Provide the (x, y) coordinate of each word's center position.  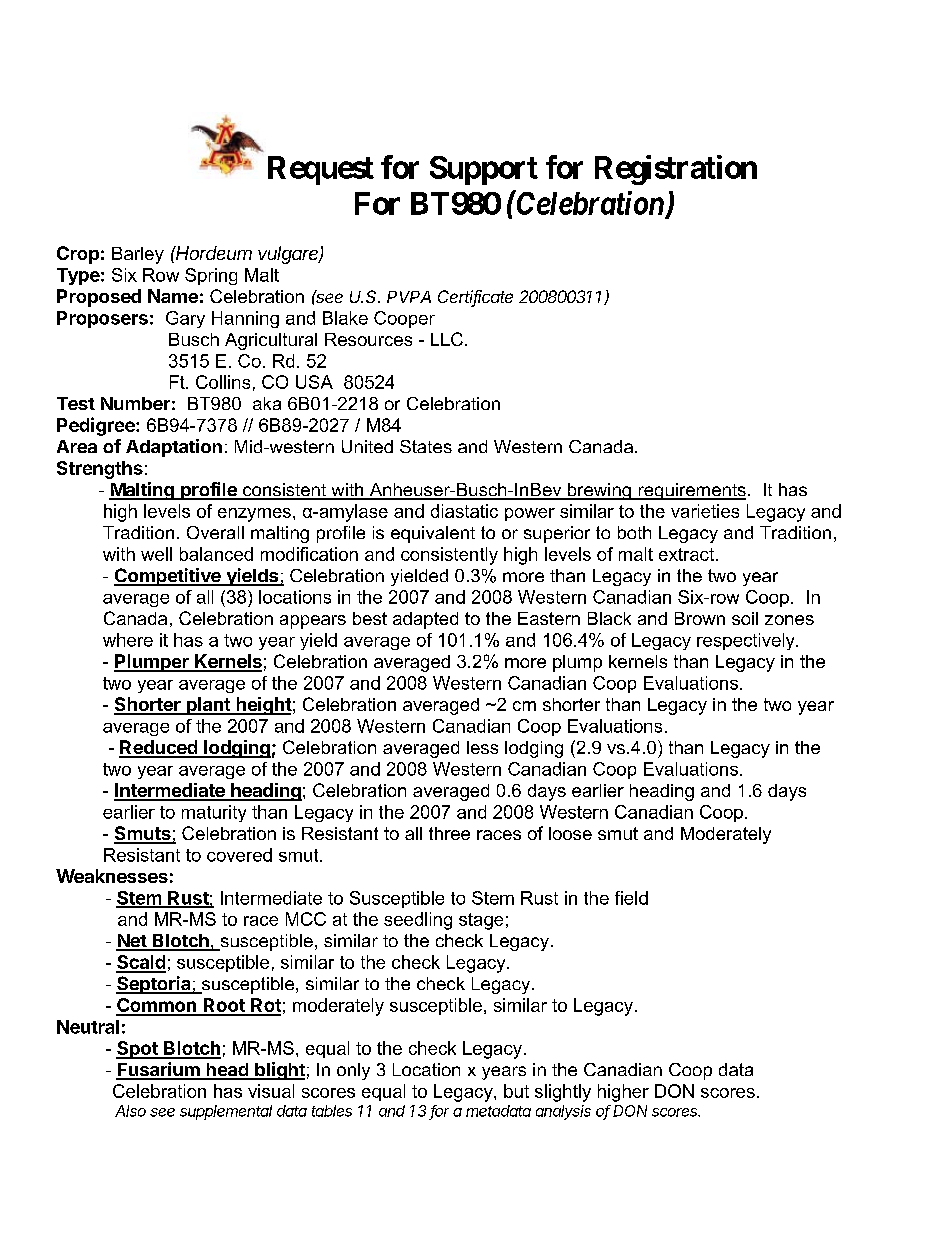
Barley (138, 255)
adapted (425, 620)
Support (484, 170)
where (128, 640)
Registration (676, 170)
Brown (700, 618)
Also (130, 1111)
